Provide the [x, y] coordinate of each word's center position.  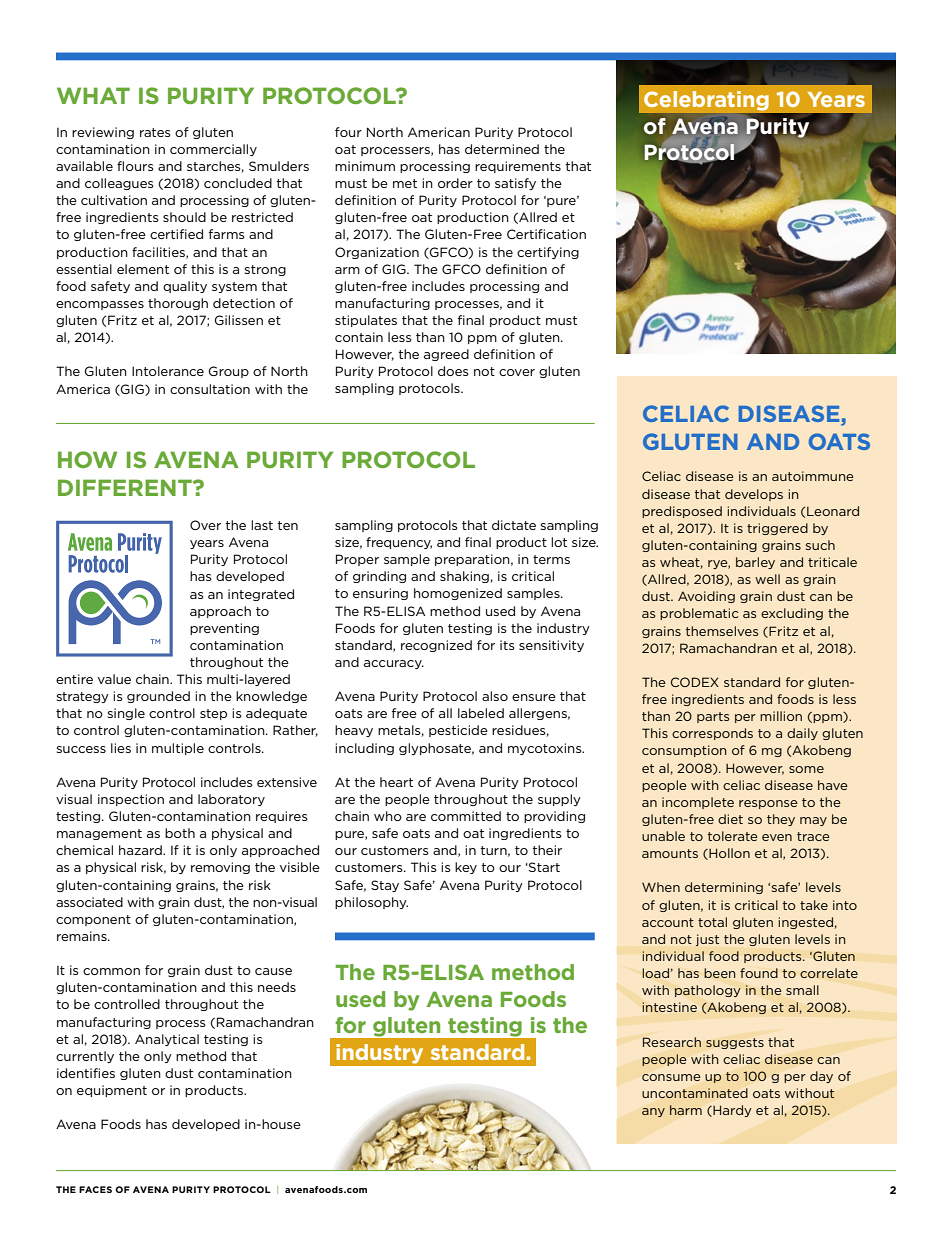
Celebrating [706, 101]
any [653, 1112]
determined [502, 149]
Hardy [731, 1111]
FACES [95, 1189]
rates [155, 132]
